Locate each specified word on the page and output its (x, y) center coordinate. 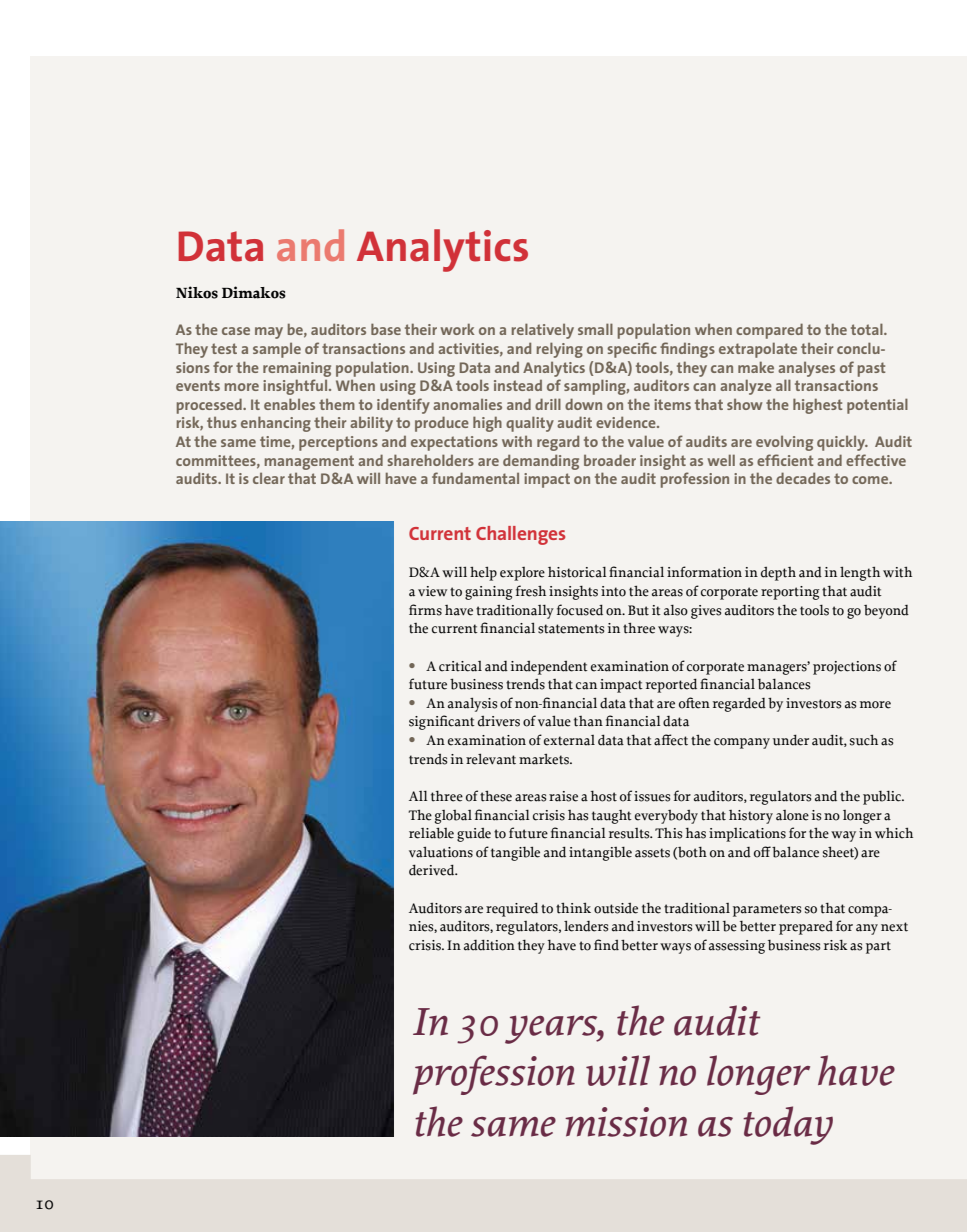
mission (626, 1122)
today (788, 1125)
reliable (431, 833)
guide (474, 835)
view (432, 591)
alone (792, 815)
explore (522, 574)
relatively (543, 331)
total (868, 329)
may (269, 333)
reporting (790, 593)
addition (489, 945)
